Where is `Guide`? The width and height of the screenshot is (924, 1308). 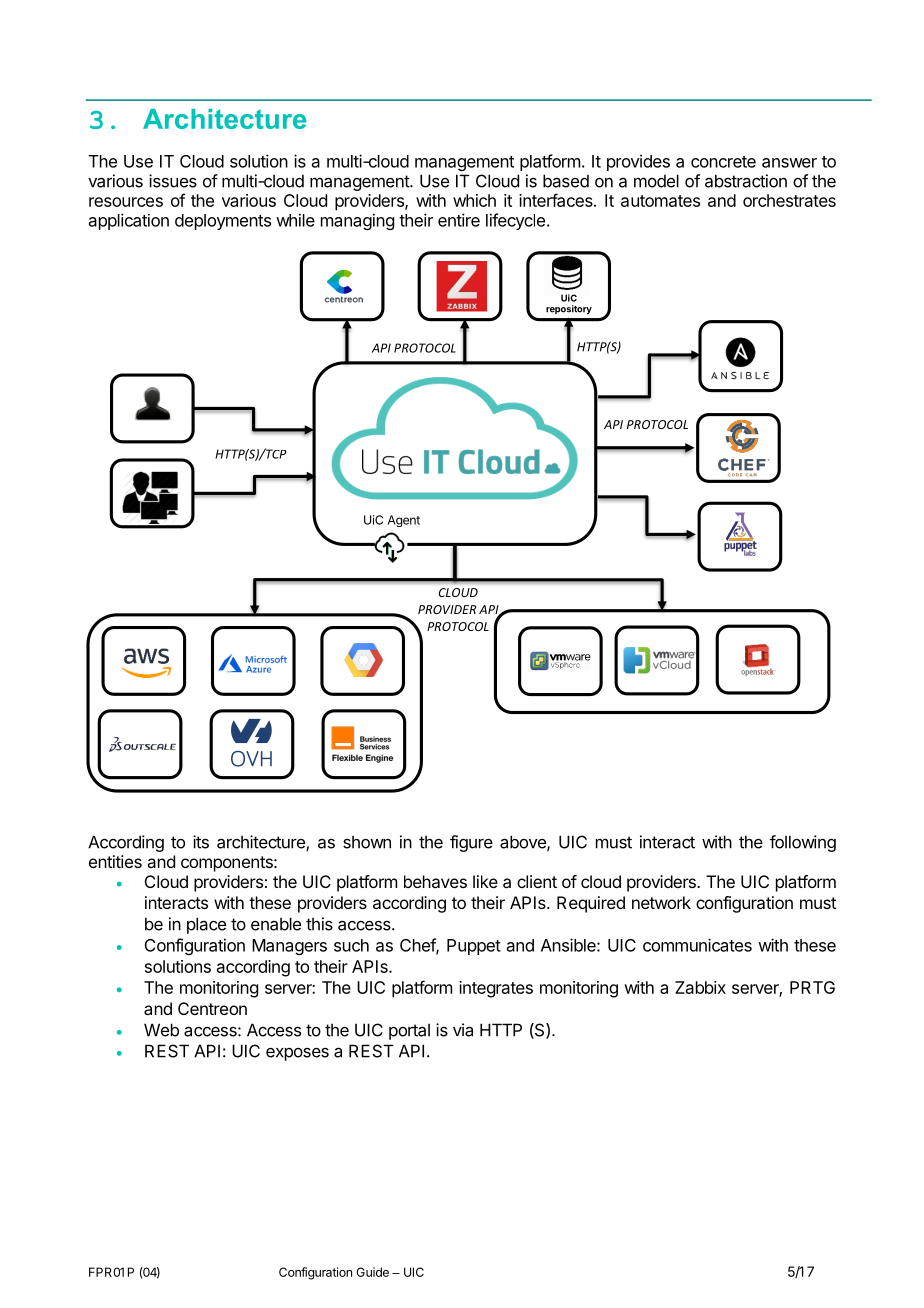 Guide is located at coordinates (372, 1272).
